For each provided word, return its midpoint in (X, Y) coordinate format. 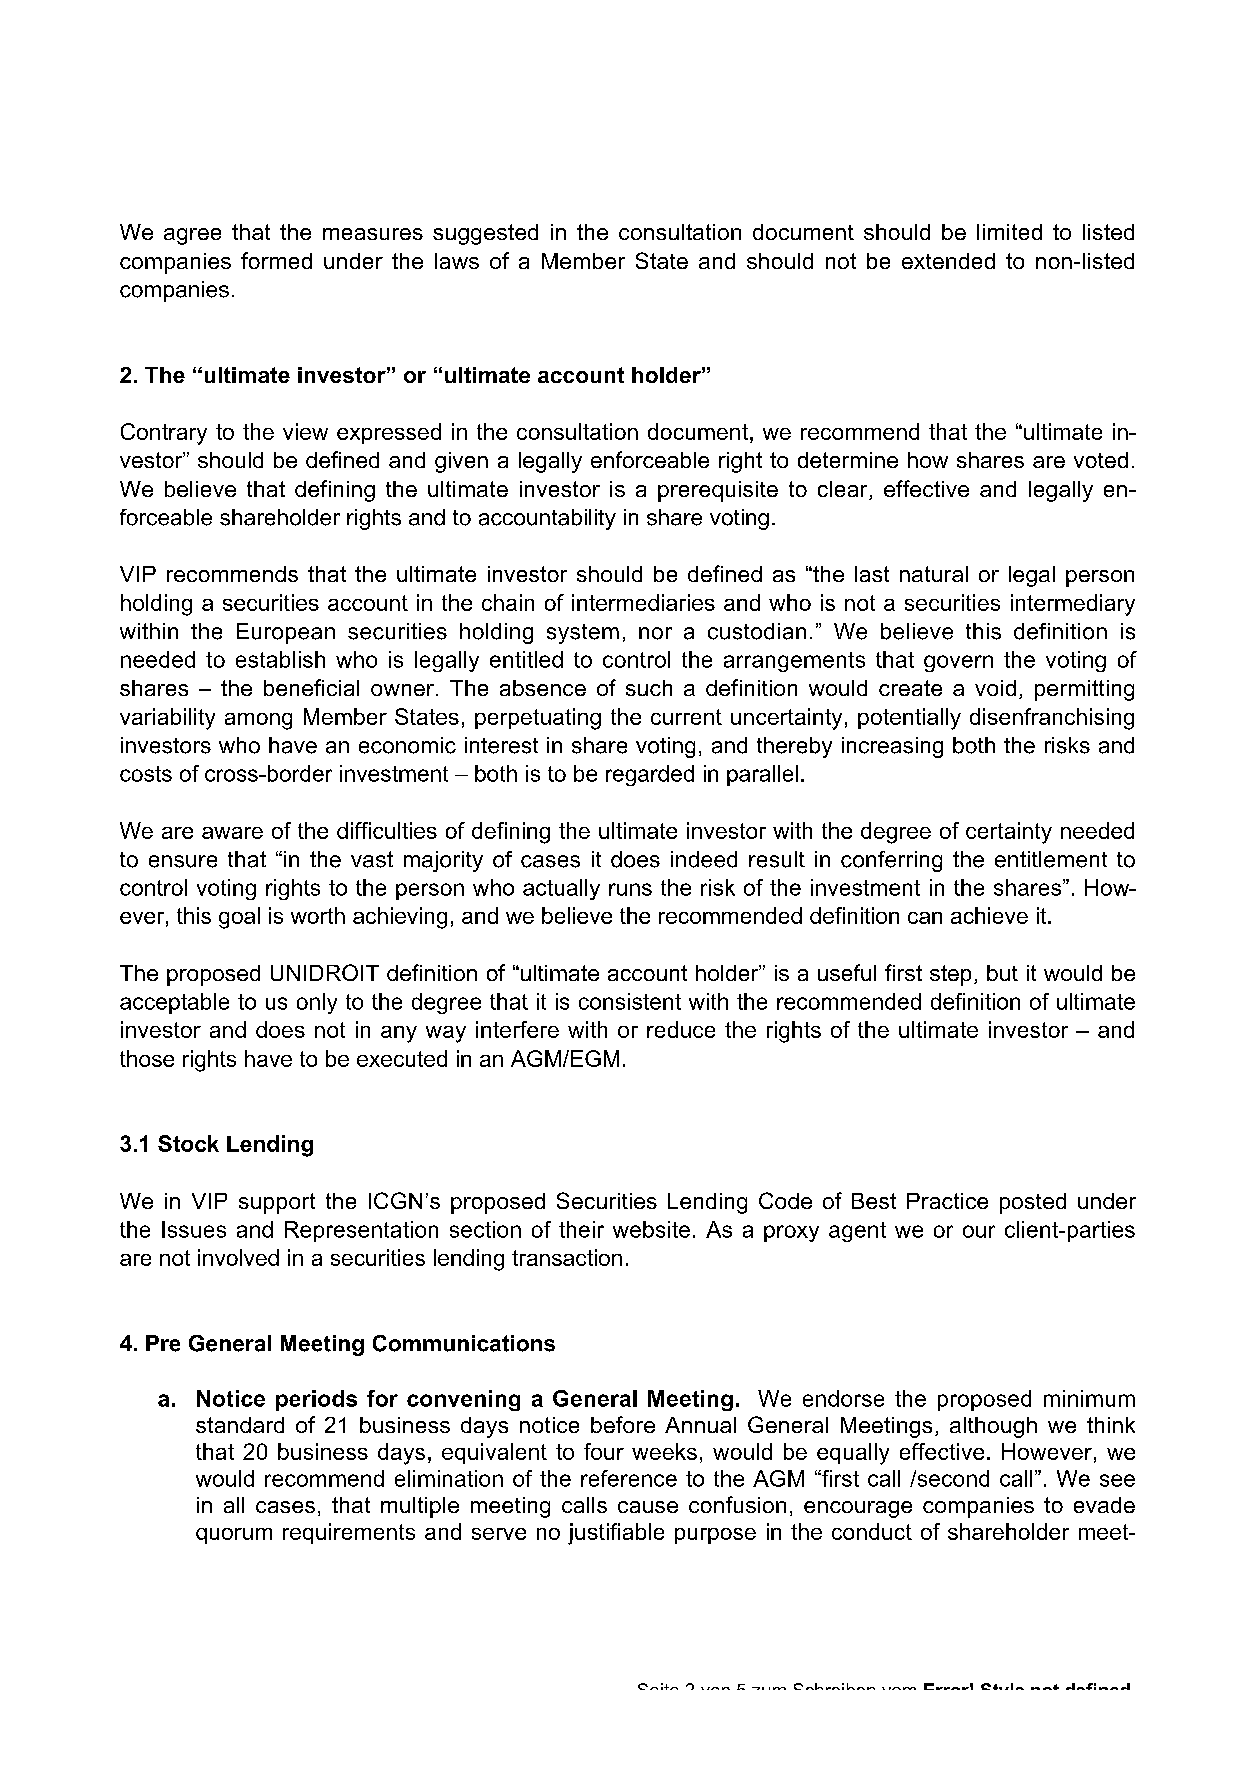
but (1002, 973)
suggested (485, 234)
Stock (188, 1143)
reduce (681, 1029)
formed (276, 260)
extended (948, 261)
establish (280, 659)
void (995, 688)
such (649, 688)
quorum (234, 1536)
